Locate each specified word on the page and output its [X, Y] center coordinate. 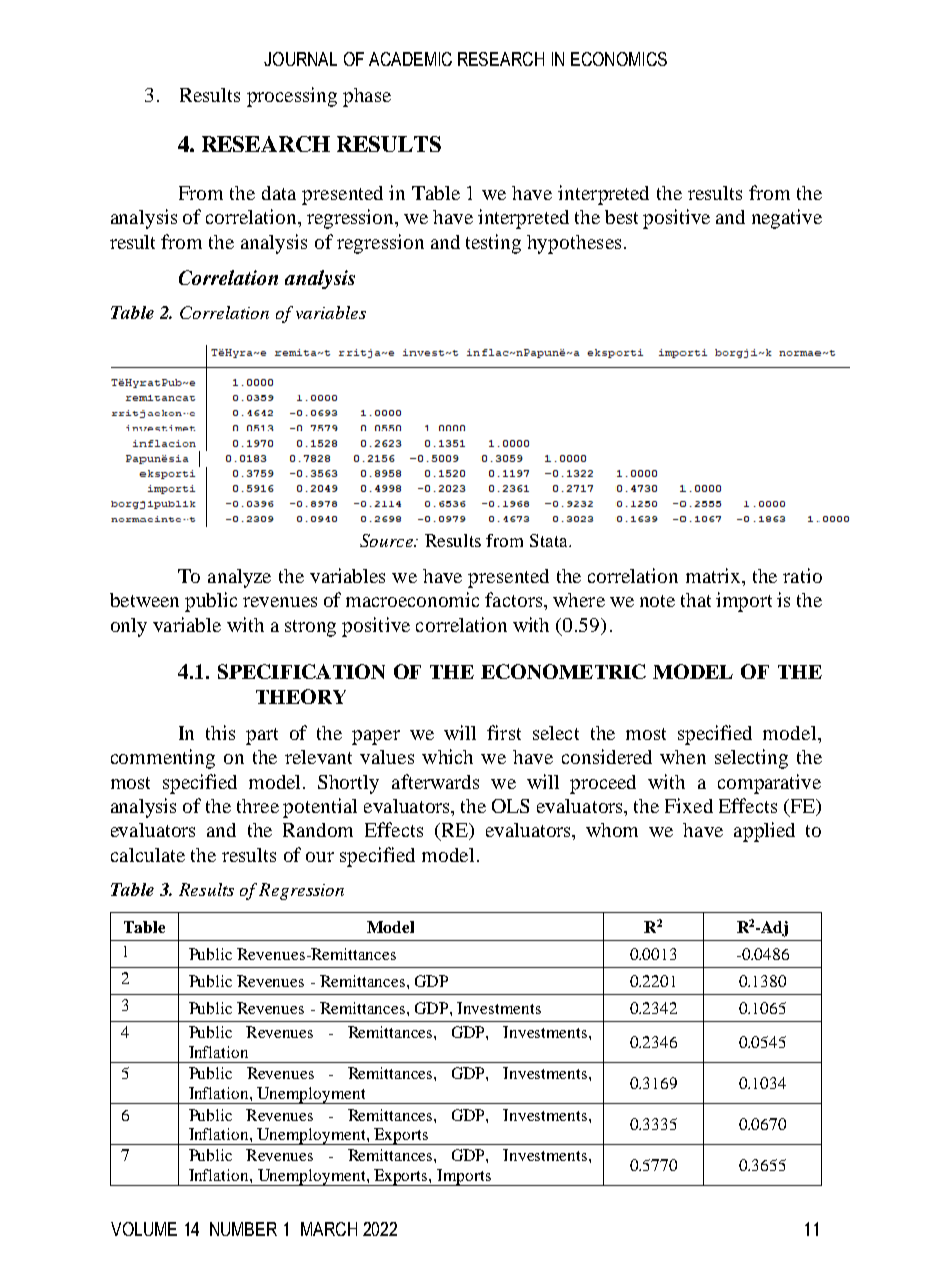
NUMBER [243, 1229]
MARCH [329, 1229]
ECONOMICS [619, 59]
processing [292, 97]
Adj [773, 929]
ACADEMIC [410, 59]
